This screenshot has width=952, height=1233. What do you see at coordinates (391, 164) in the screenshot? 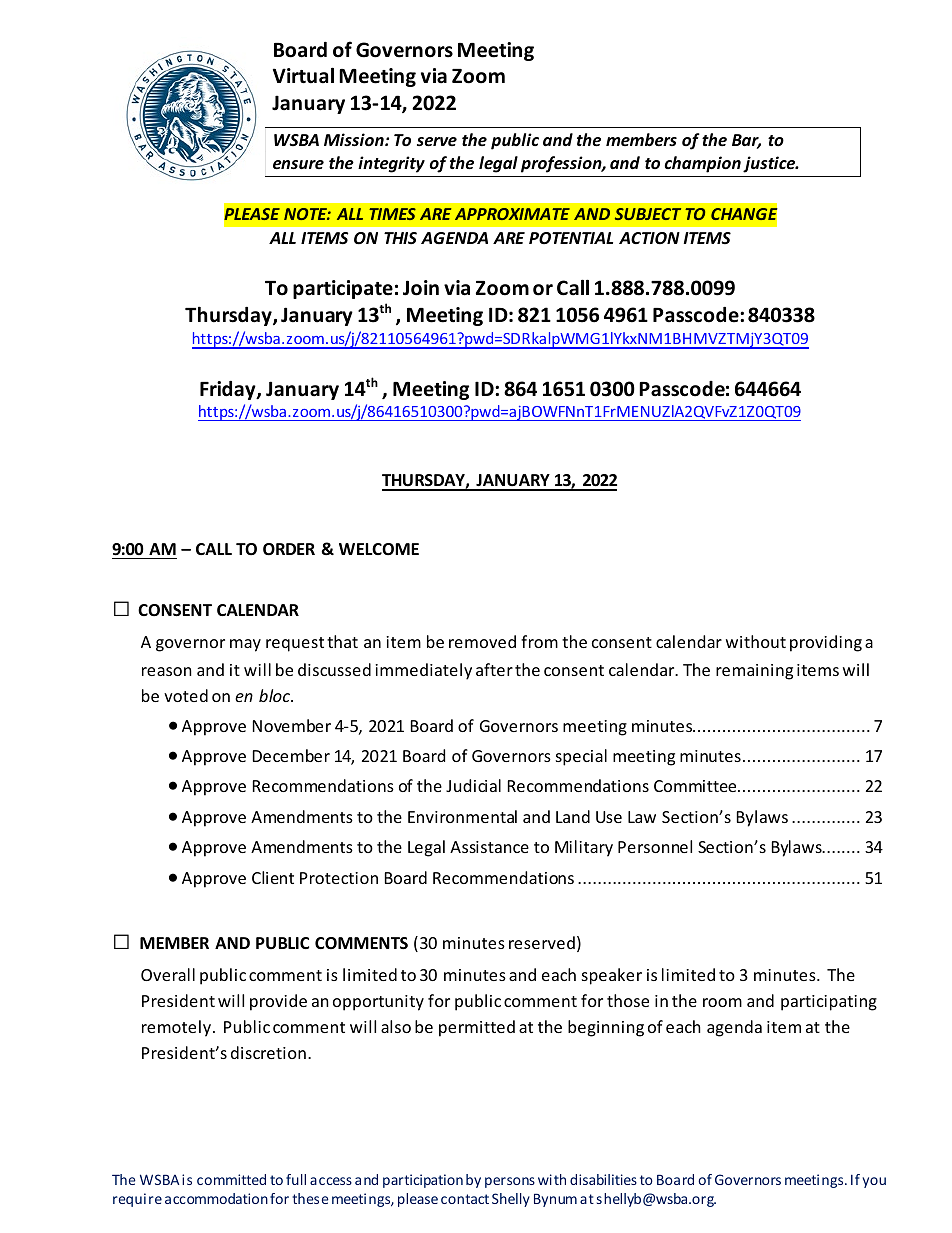
I see `integrity` at bounding box center [391, 164].
